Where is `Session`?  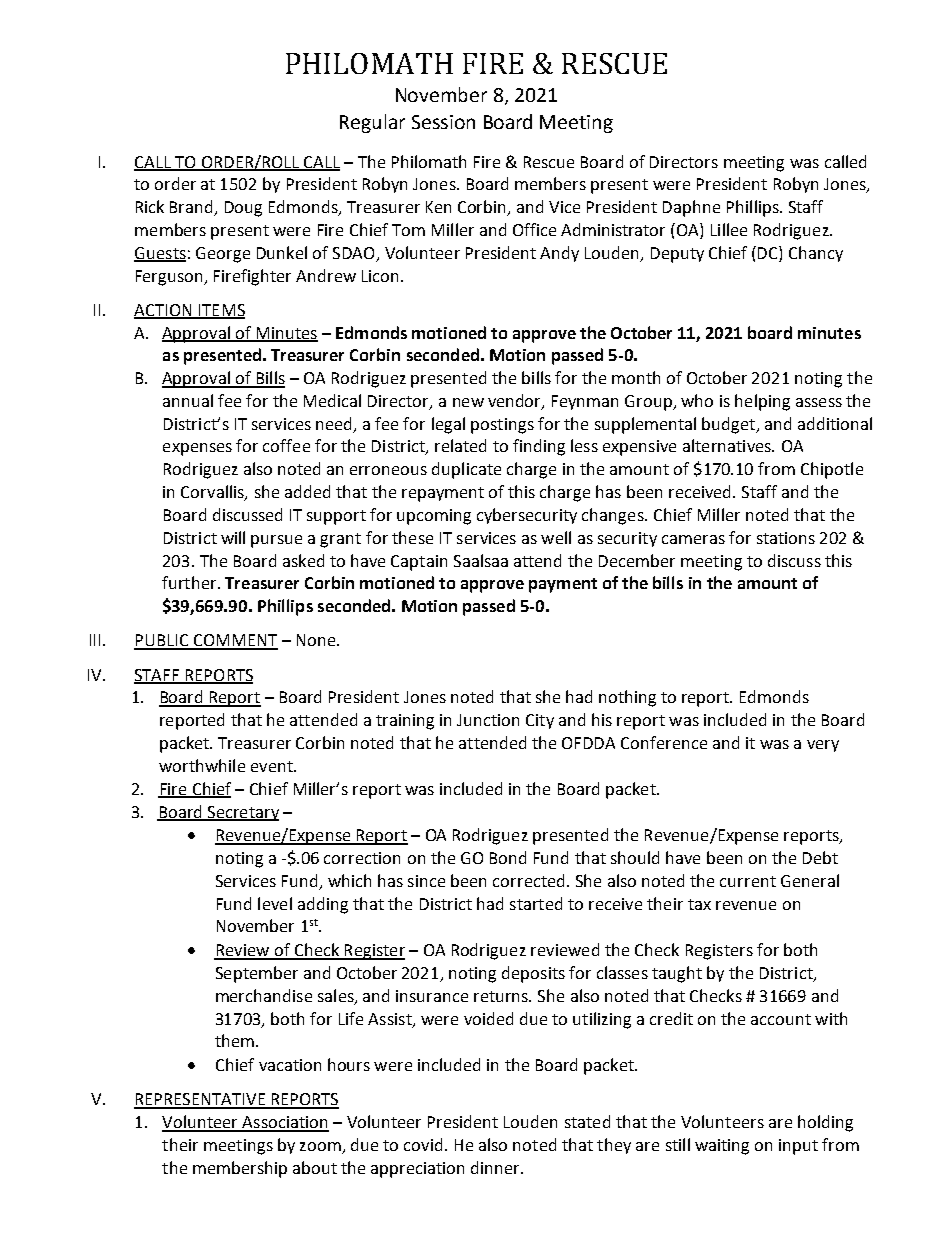 Session is located at coordinates (443, 122).
